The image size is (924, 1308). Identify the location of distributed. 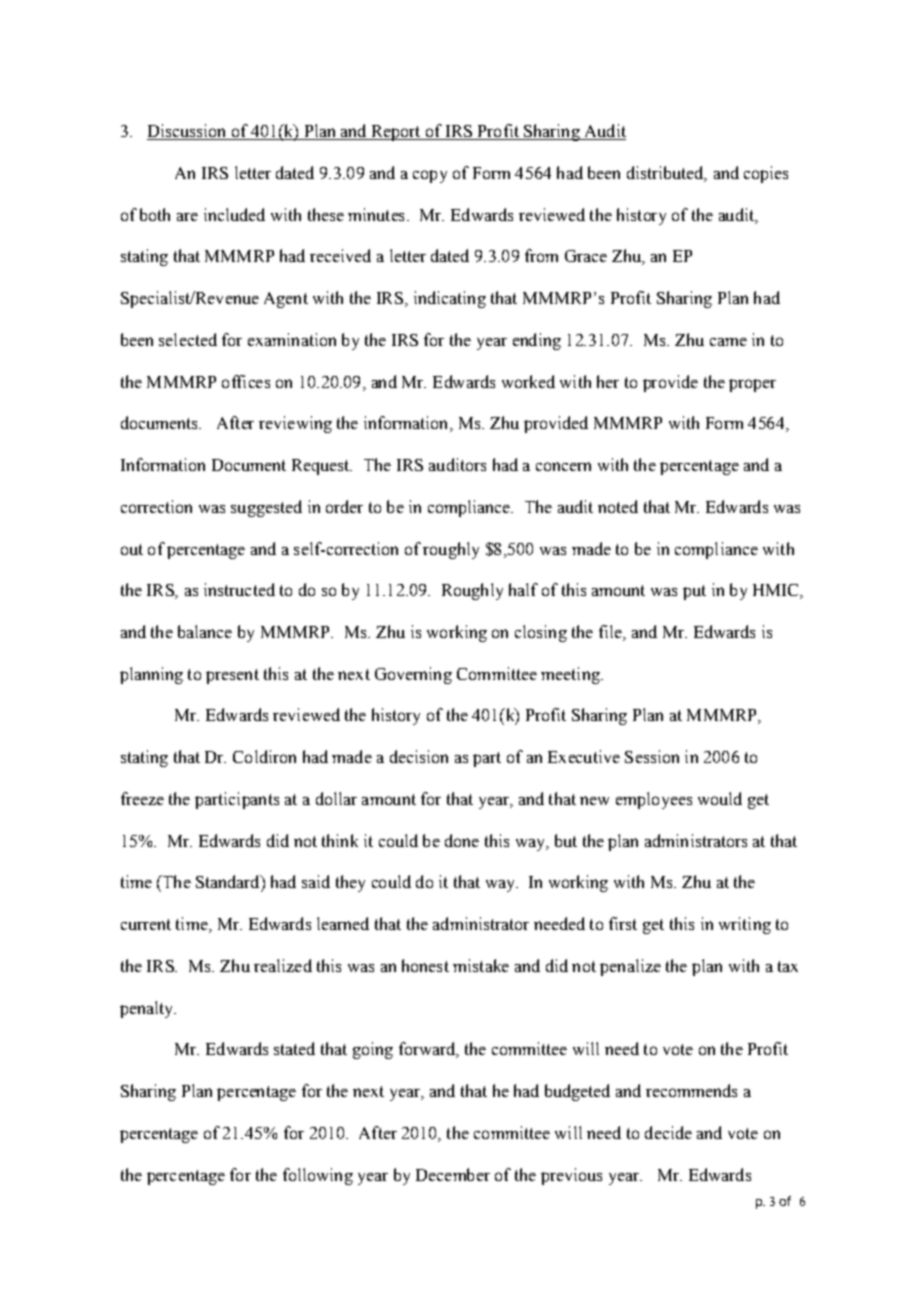
(666, 174).
